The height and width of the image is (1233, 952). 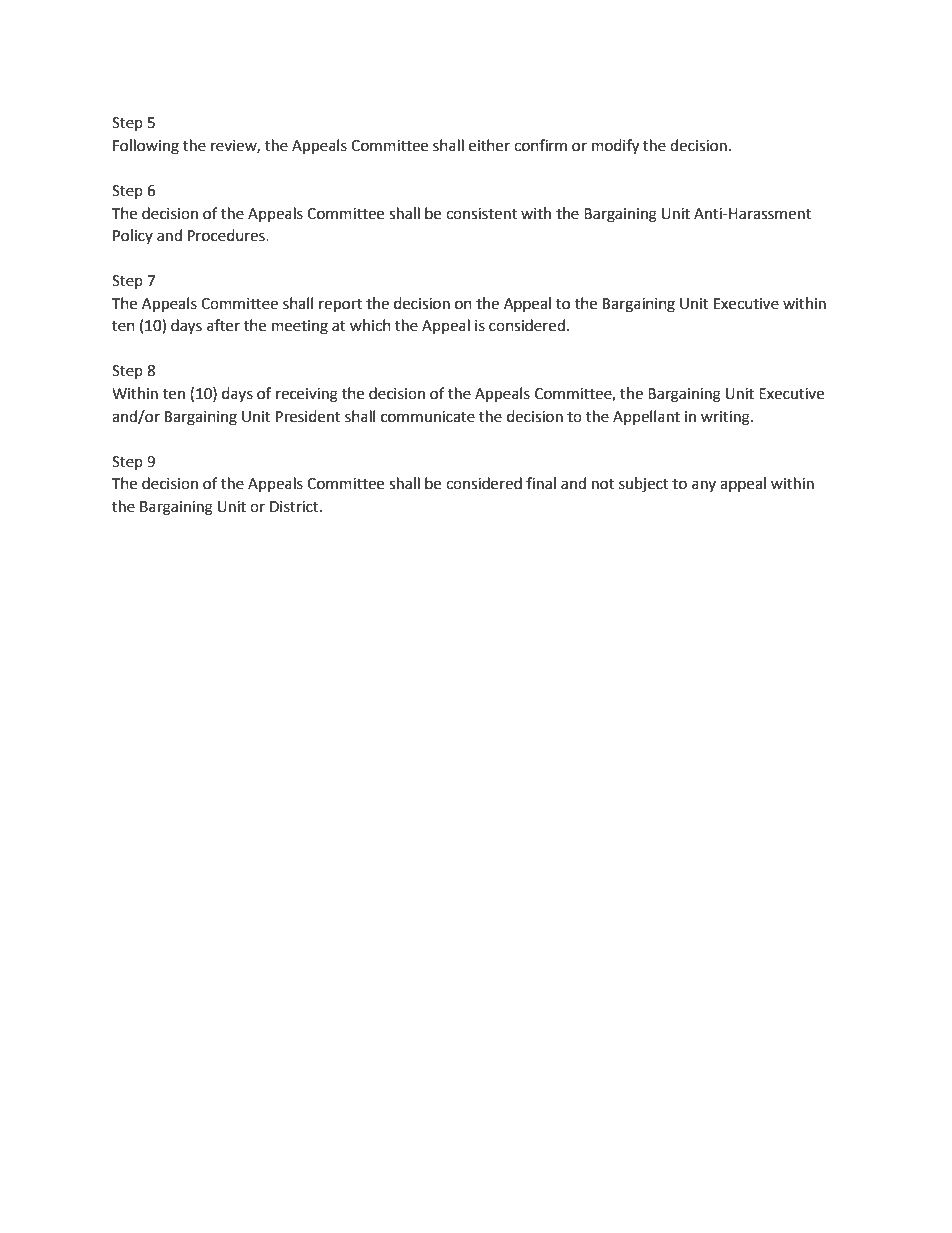 I want to click on final, so click(x=541, y=483).
